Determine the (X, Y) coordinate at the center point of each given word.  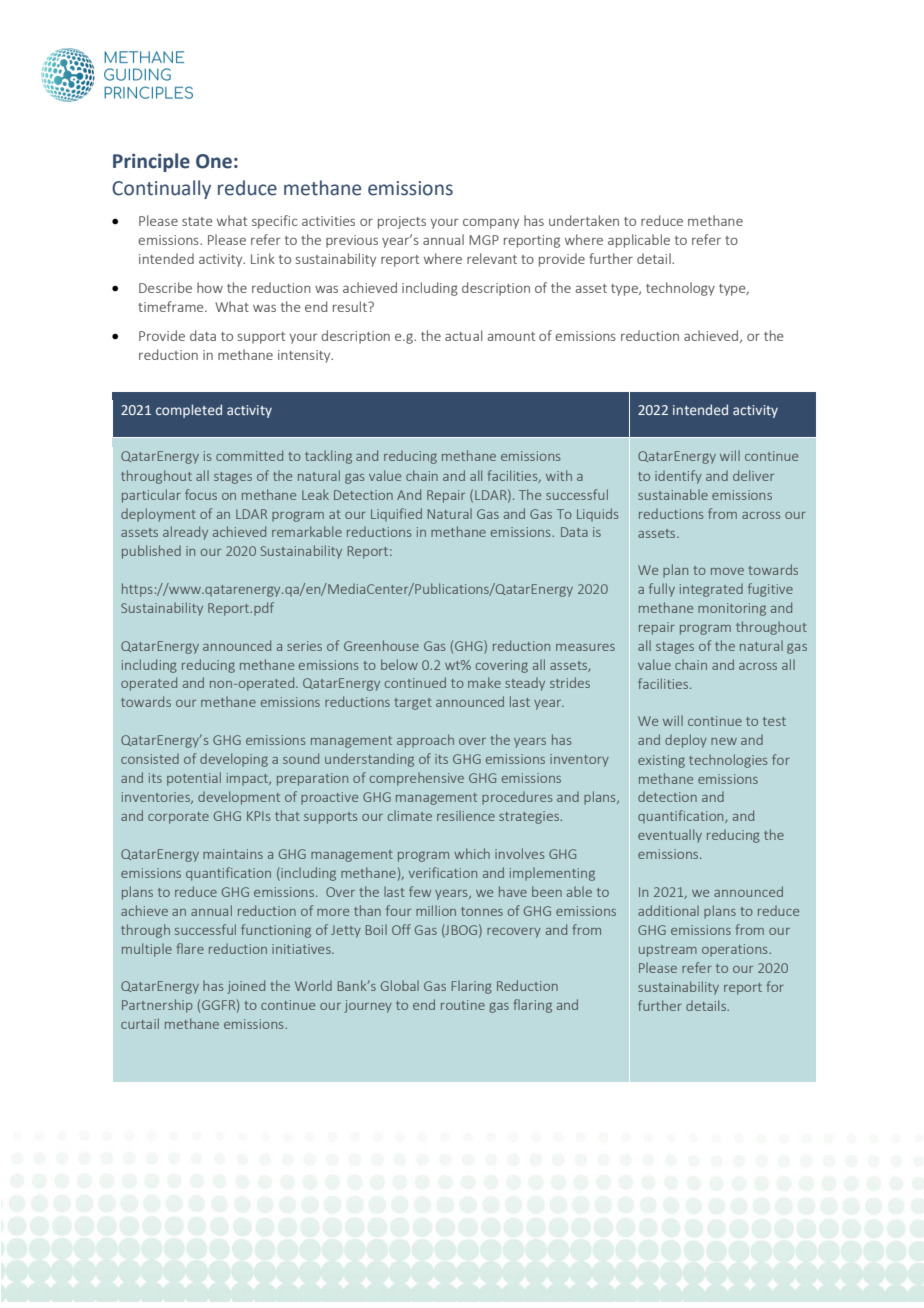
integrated (711, 590)
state (197, 221)
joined (246, 987)
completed (189, 411)
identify (678, 477)
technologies (728, 761)
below (399, 664)
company (491, 223)
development (239, 798)
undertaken (584, 220)
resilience (466, 815)
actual (464, 335)
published (151, 552)
